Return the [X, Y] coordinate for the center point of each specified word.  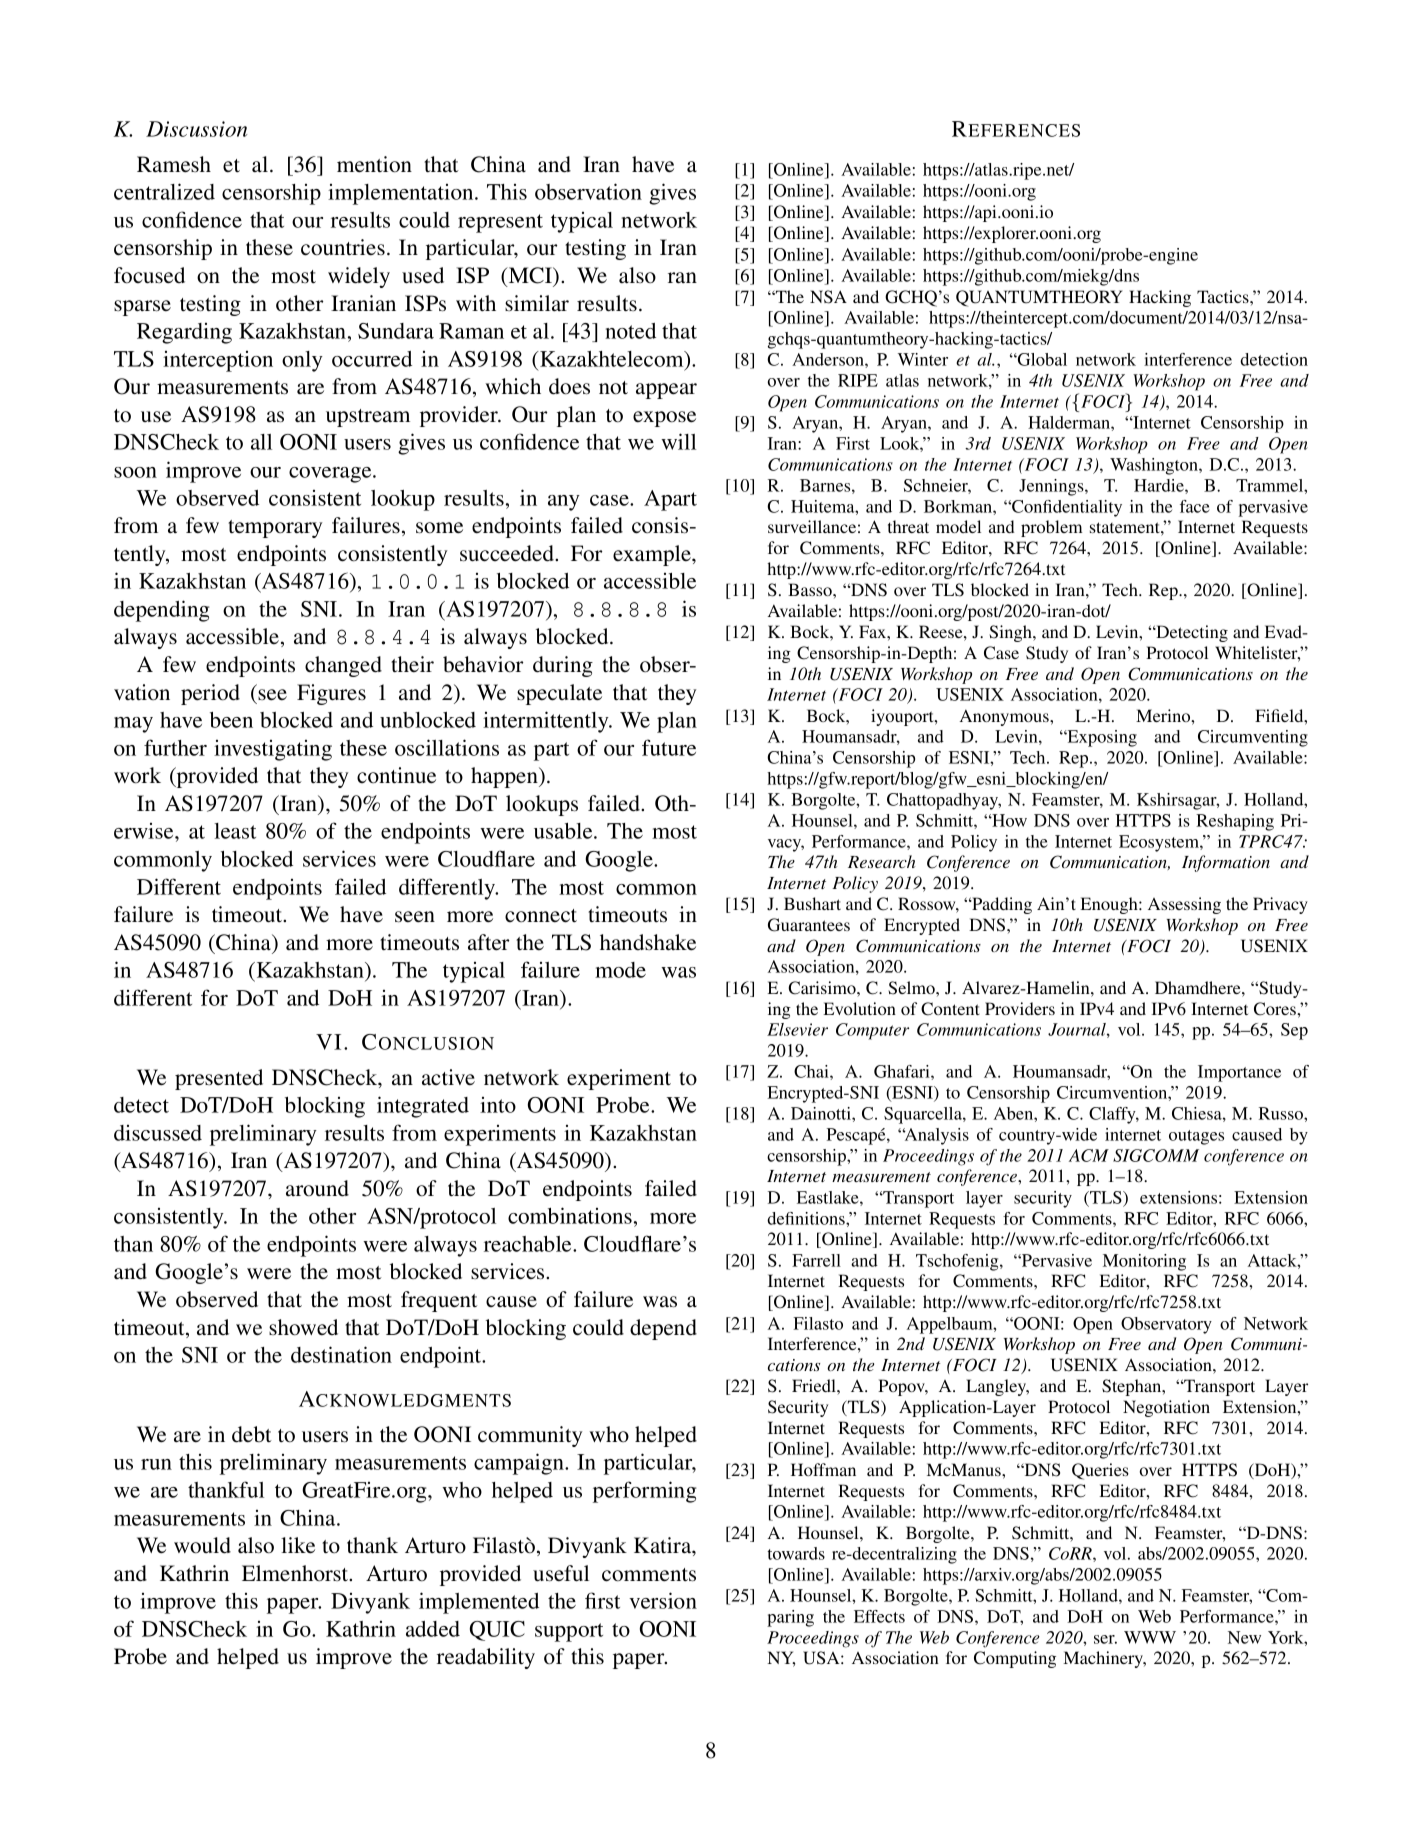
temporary [275, 529]
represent [500, 223]
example [653, 555]
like [298, 1545]
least [235, 831]
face [1195, 506]
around [317, 1188]
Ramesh [174, 164]
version [663, 1600]
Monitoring [1144, 1262]
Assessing [1184, 905]
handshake [648, 942]
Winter [923, 359]
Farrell [816, 1260]
